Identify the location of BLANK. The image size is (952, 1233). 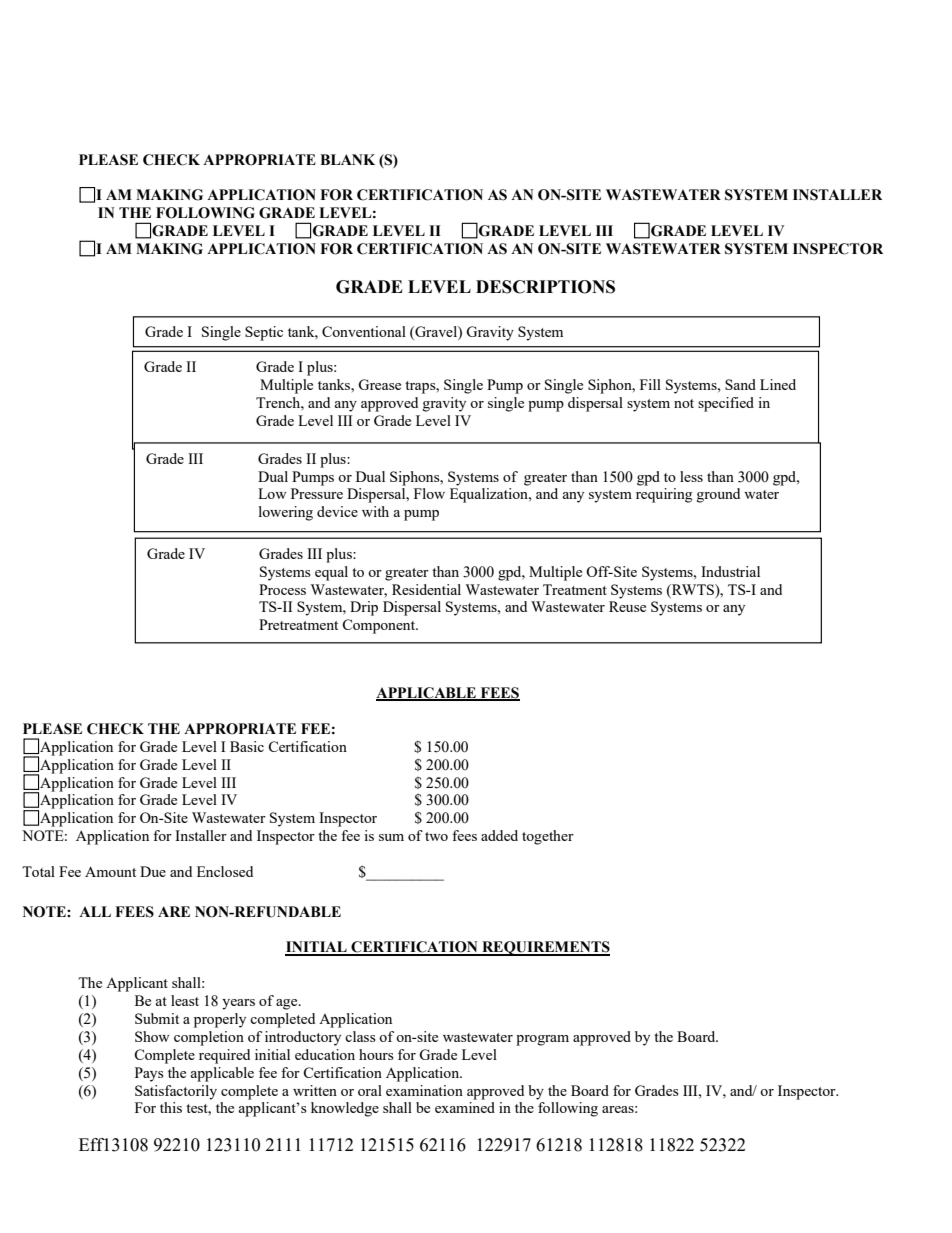
(347, 159).
